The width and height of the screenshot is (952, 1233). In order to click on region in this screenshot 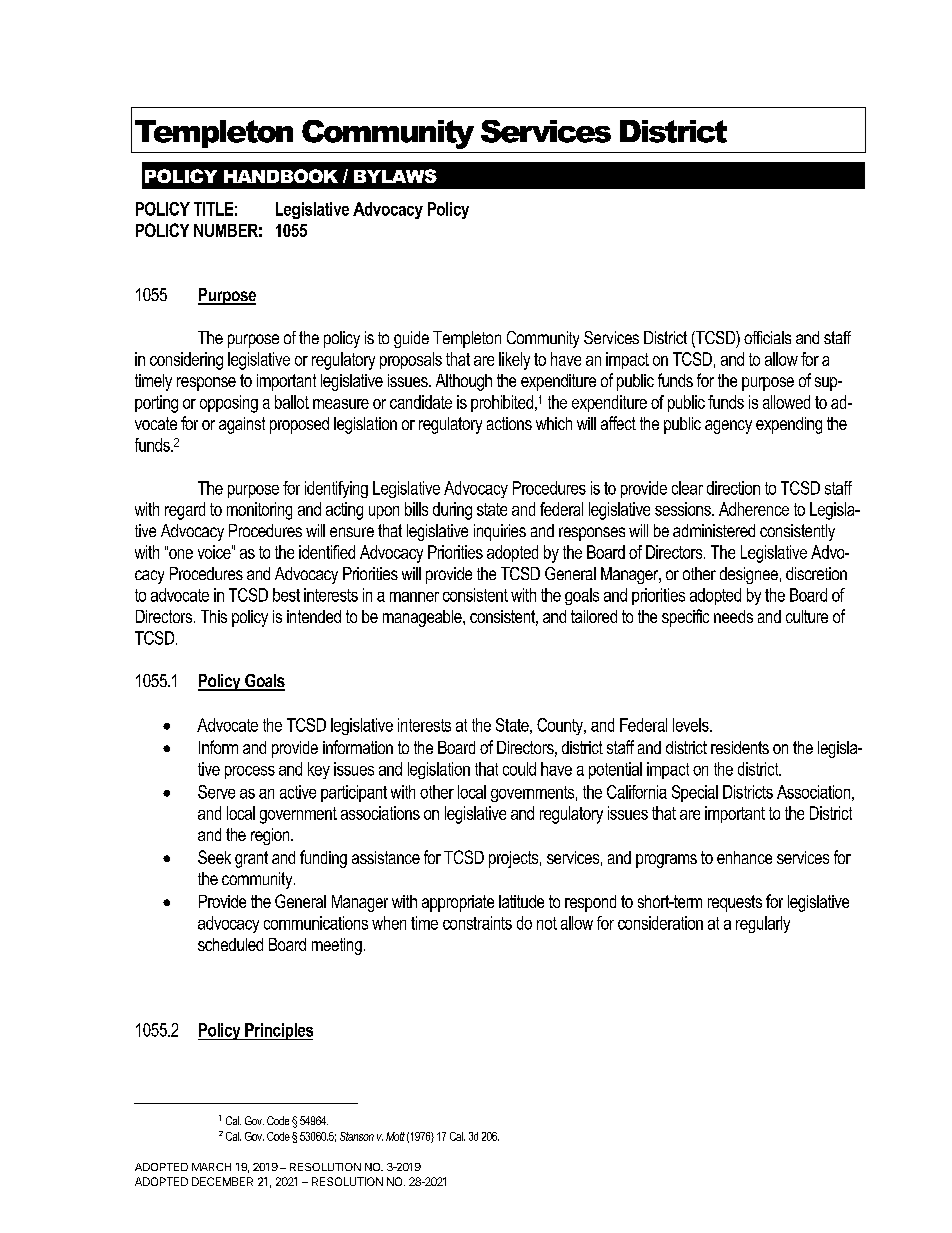, I will do `click(271, 836)`.
